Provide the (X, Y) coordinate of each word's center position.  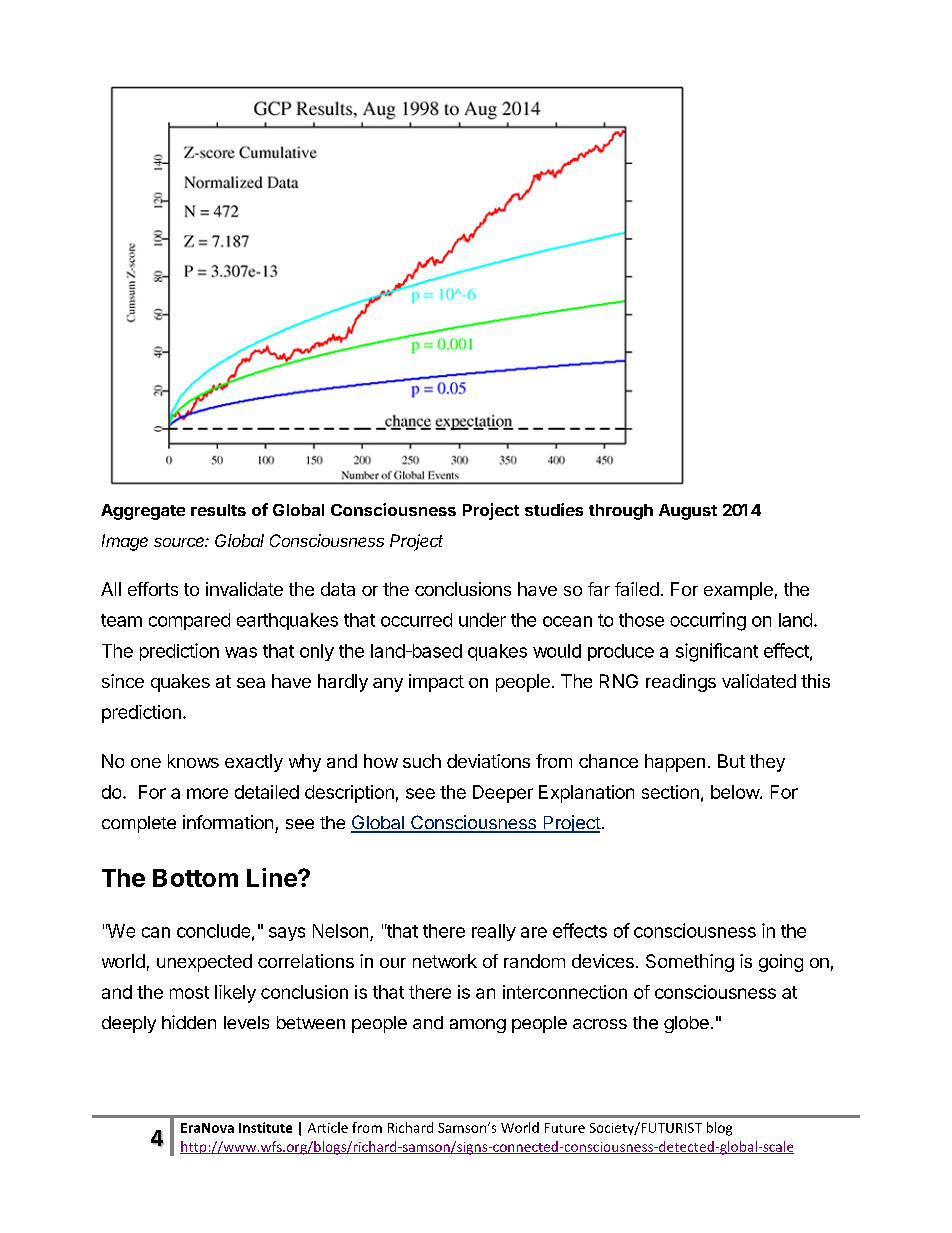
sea (251, 683)
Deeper (503, 794)
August (688, 512)
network (445, 961)
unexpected (204, 963)
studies (554, 509)
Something (690, 963)
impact (436, 683)
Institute (265, 1127)
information (228, 822)
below (736, 792)
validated (759, 681)
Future (565, 1128)
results (218, 510)
